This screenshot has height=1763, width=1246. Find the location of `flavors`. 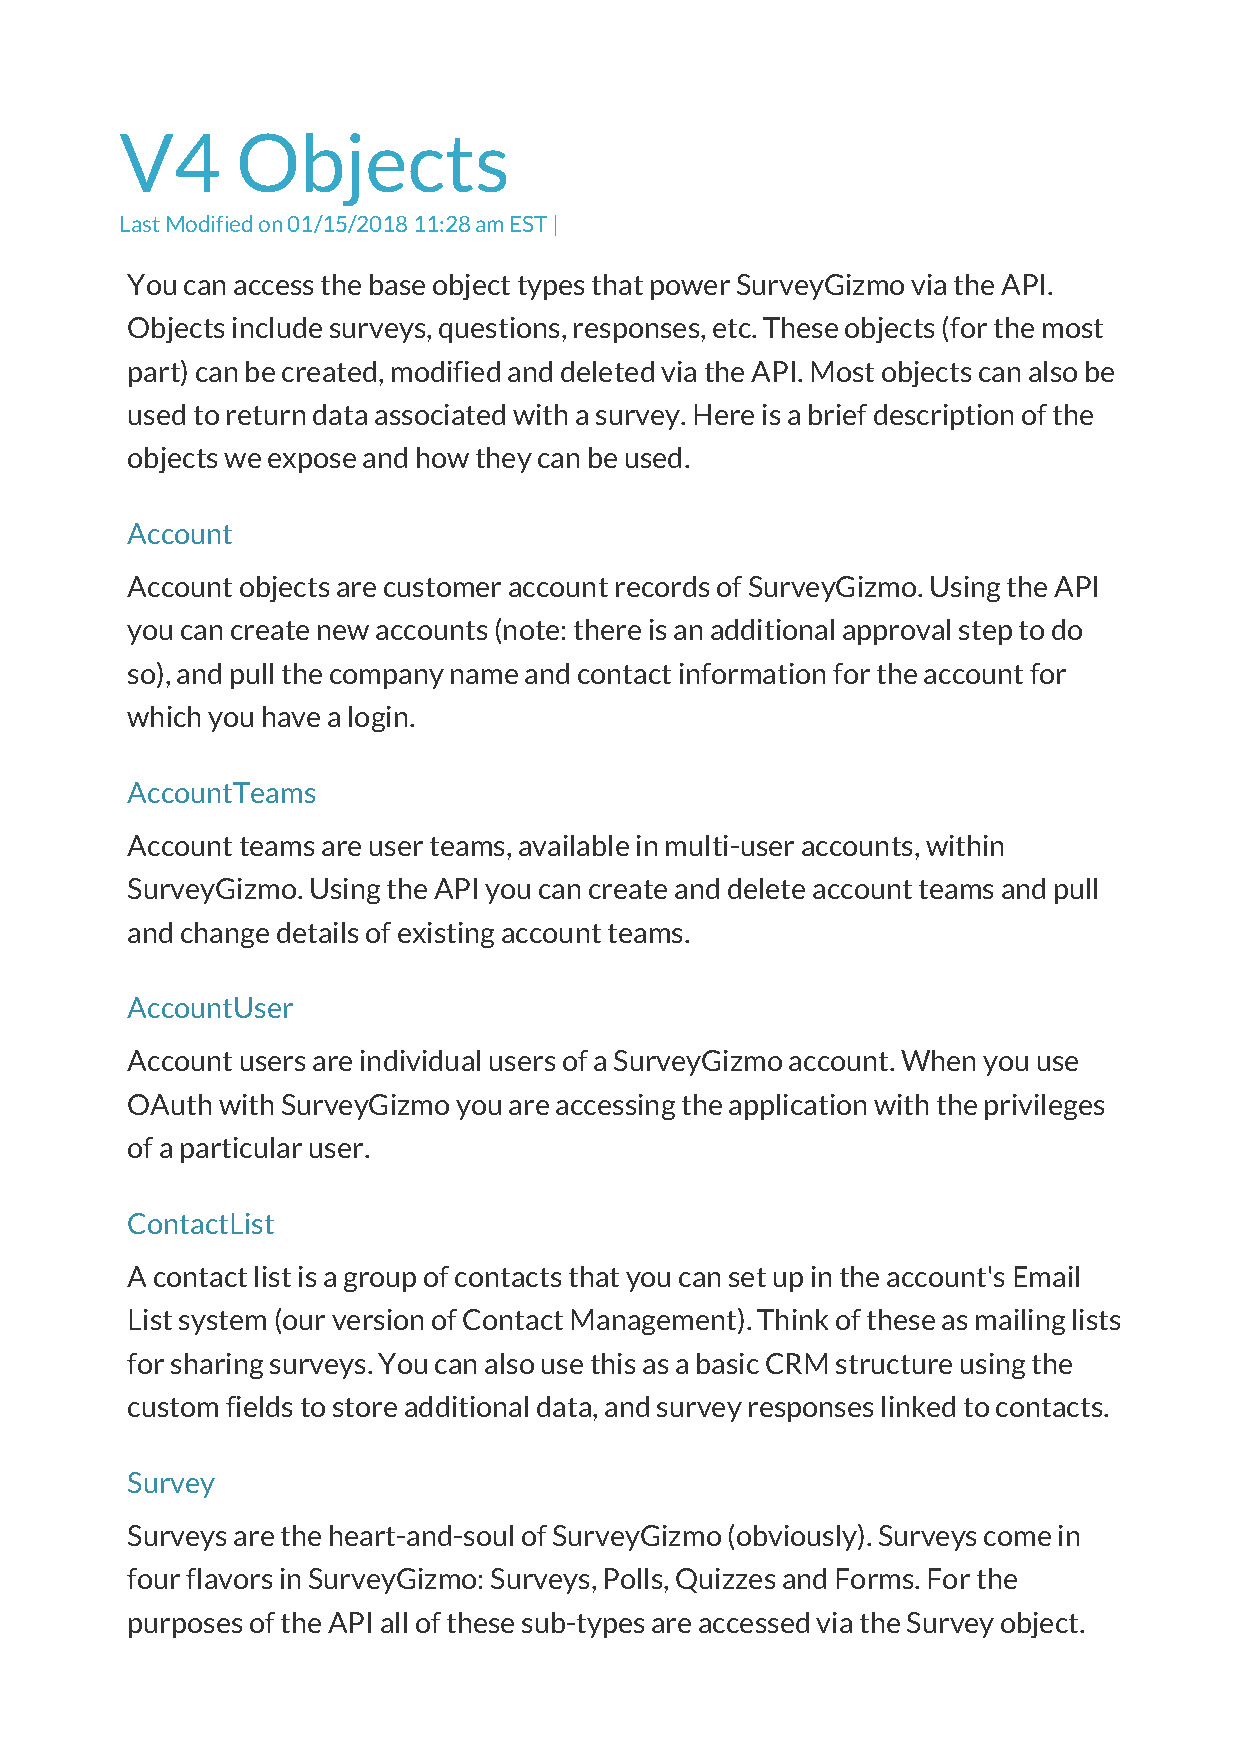

flavors is located at coordinates (229, 1578).
